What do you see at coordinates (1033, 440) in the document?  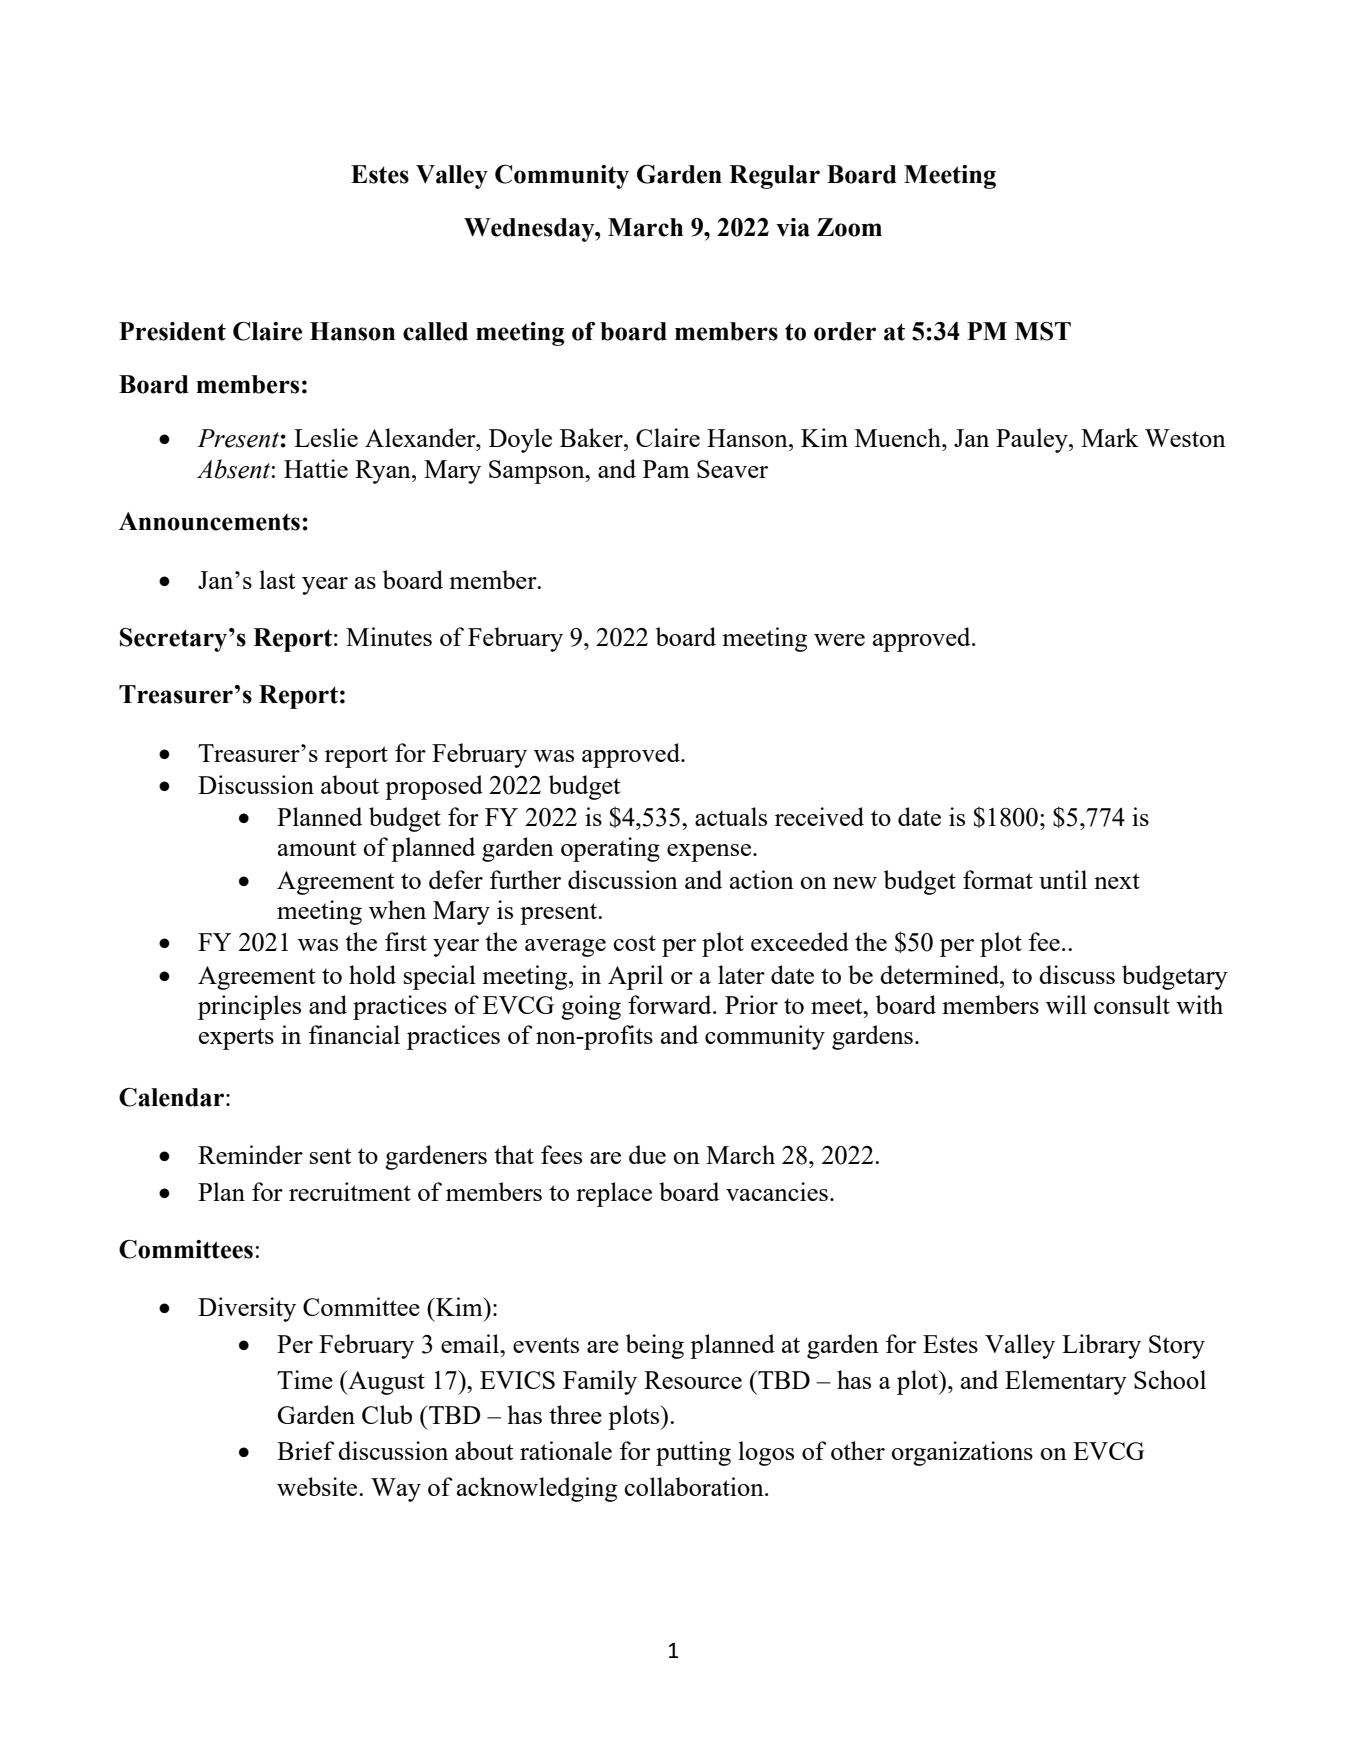 I see `Pauley` at bounding box center [1033, 440].
